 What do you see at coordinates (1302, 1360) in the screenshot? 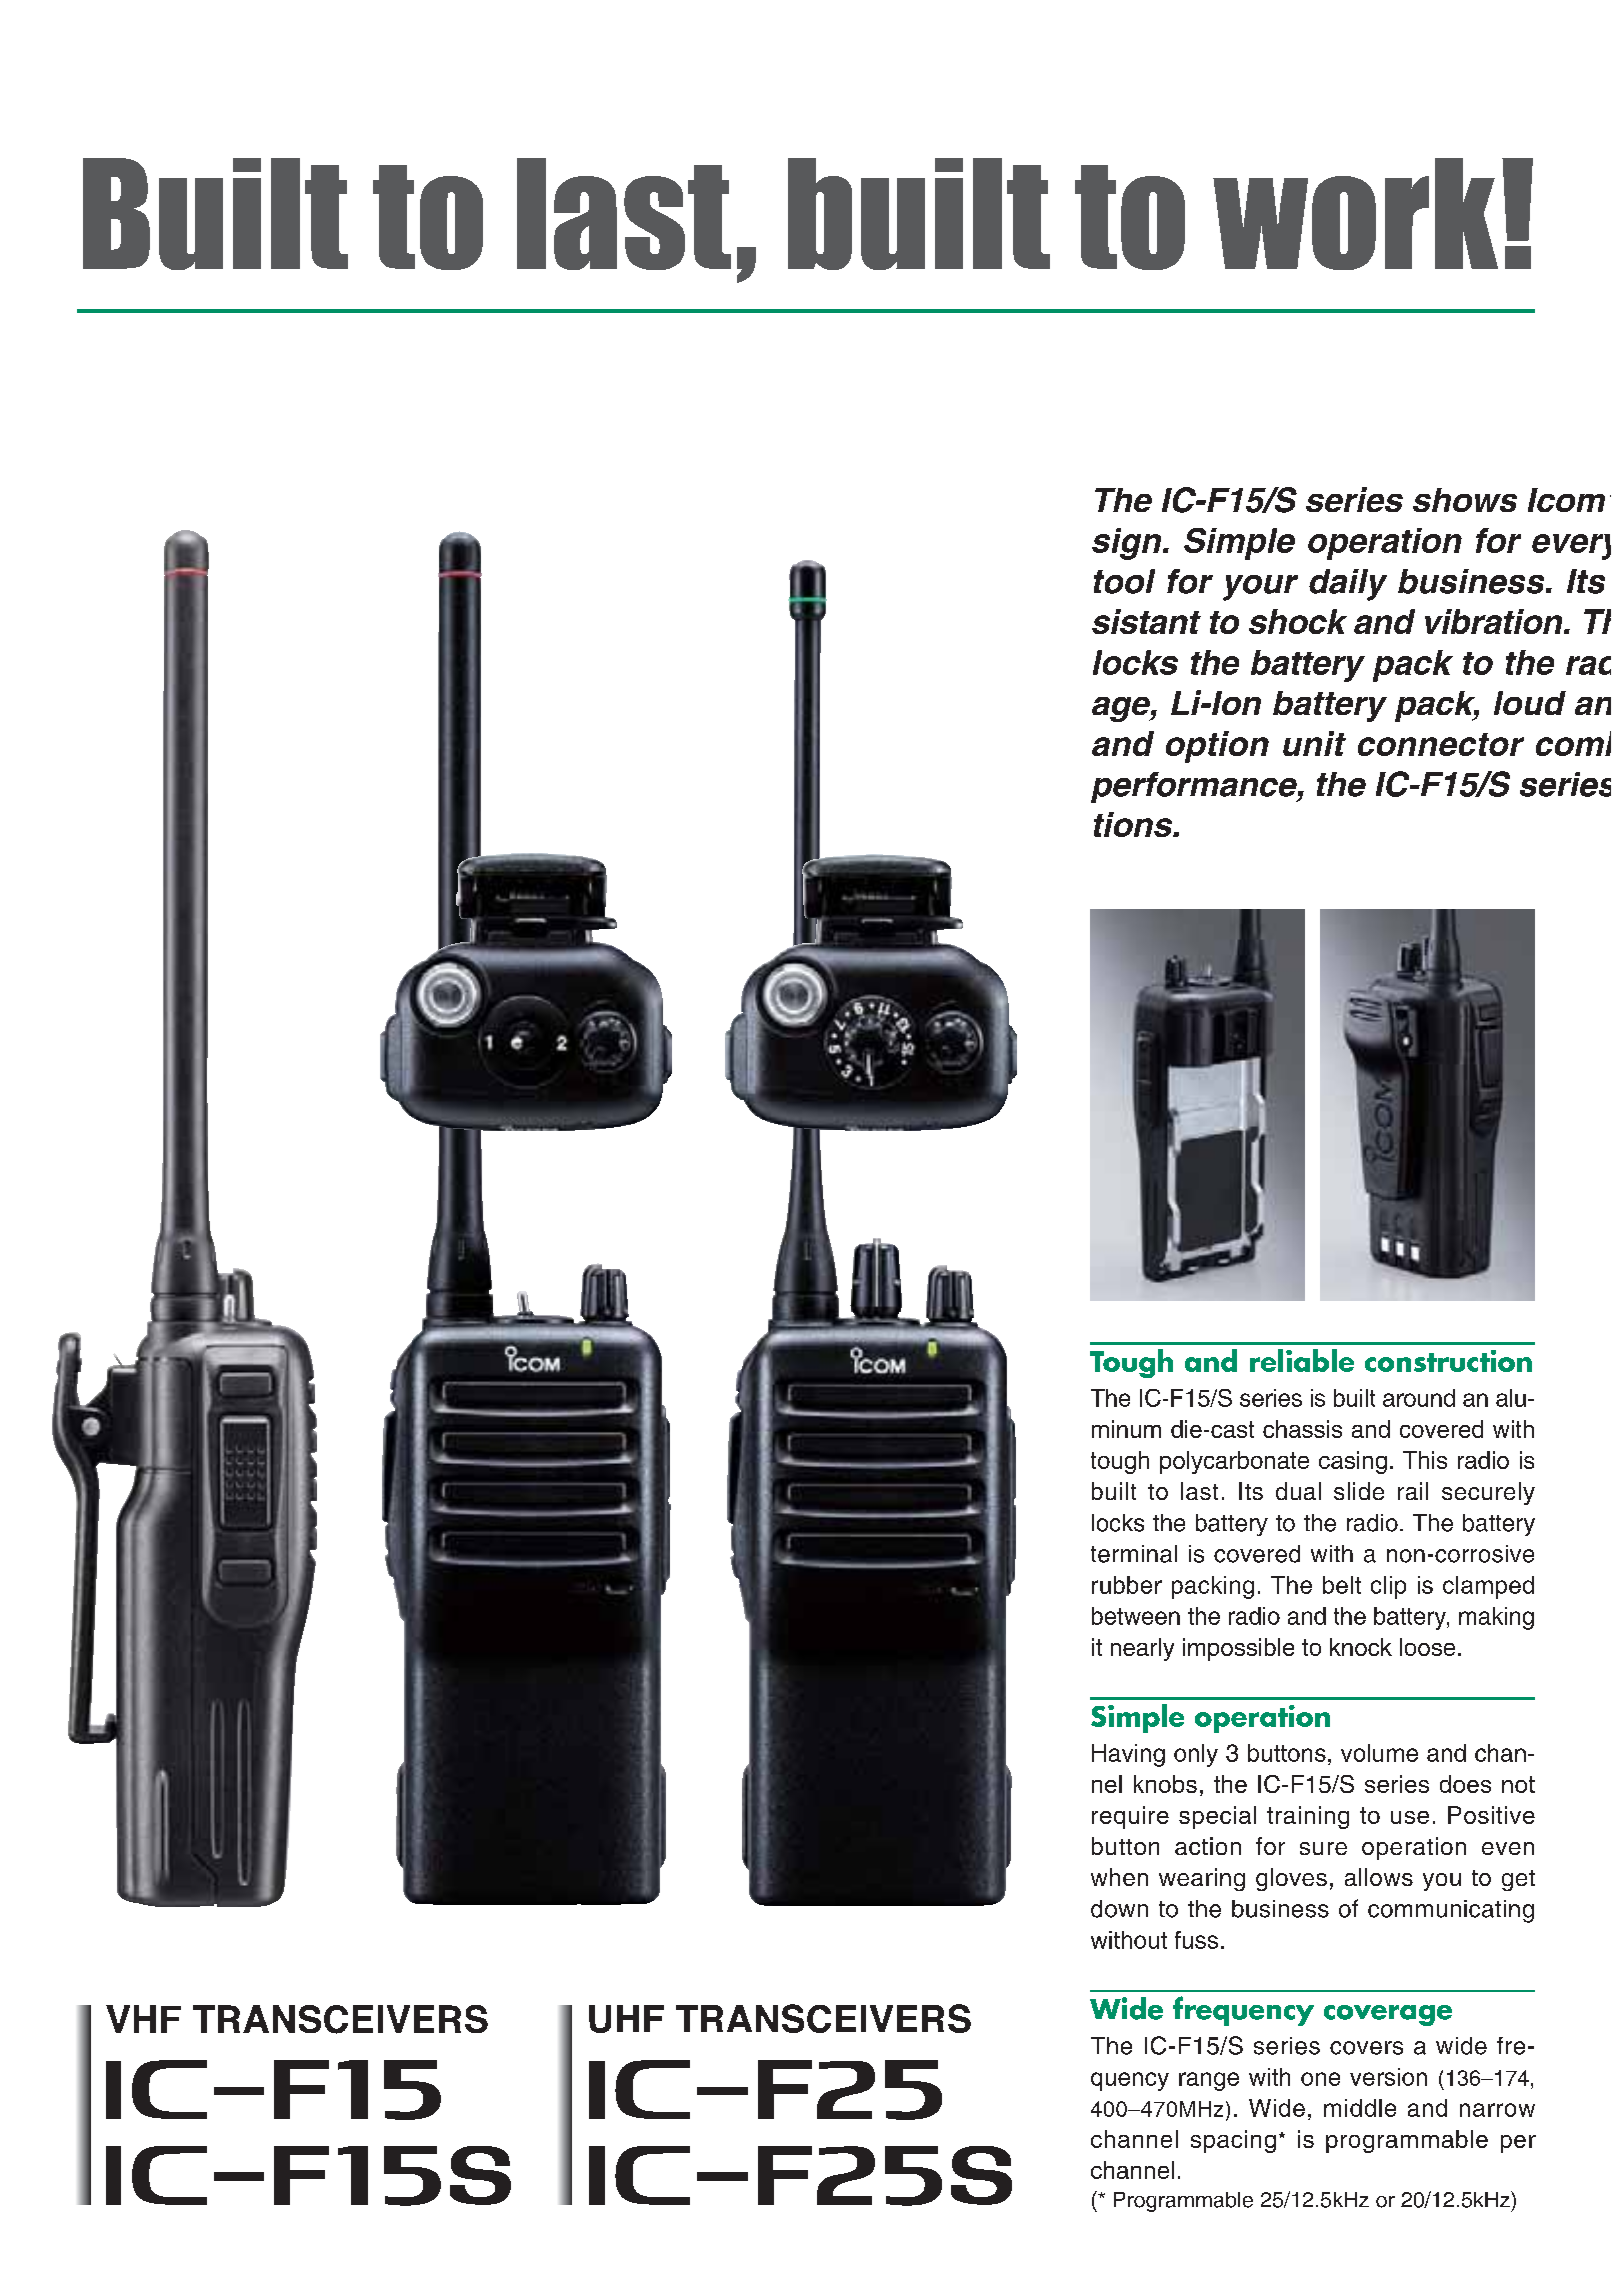
I see `reliable` at bounding box center [1302, 1360].
